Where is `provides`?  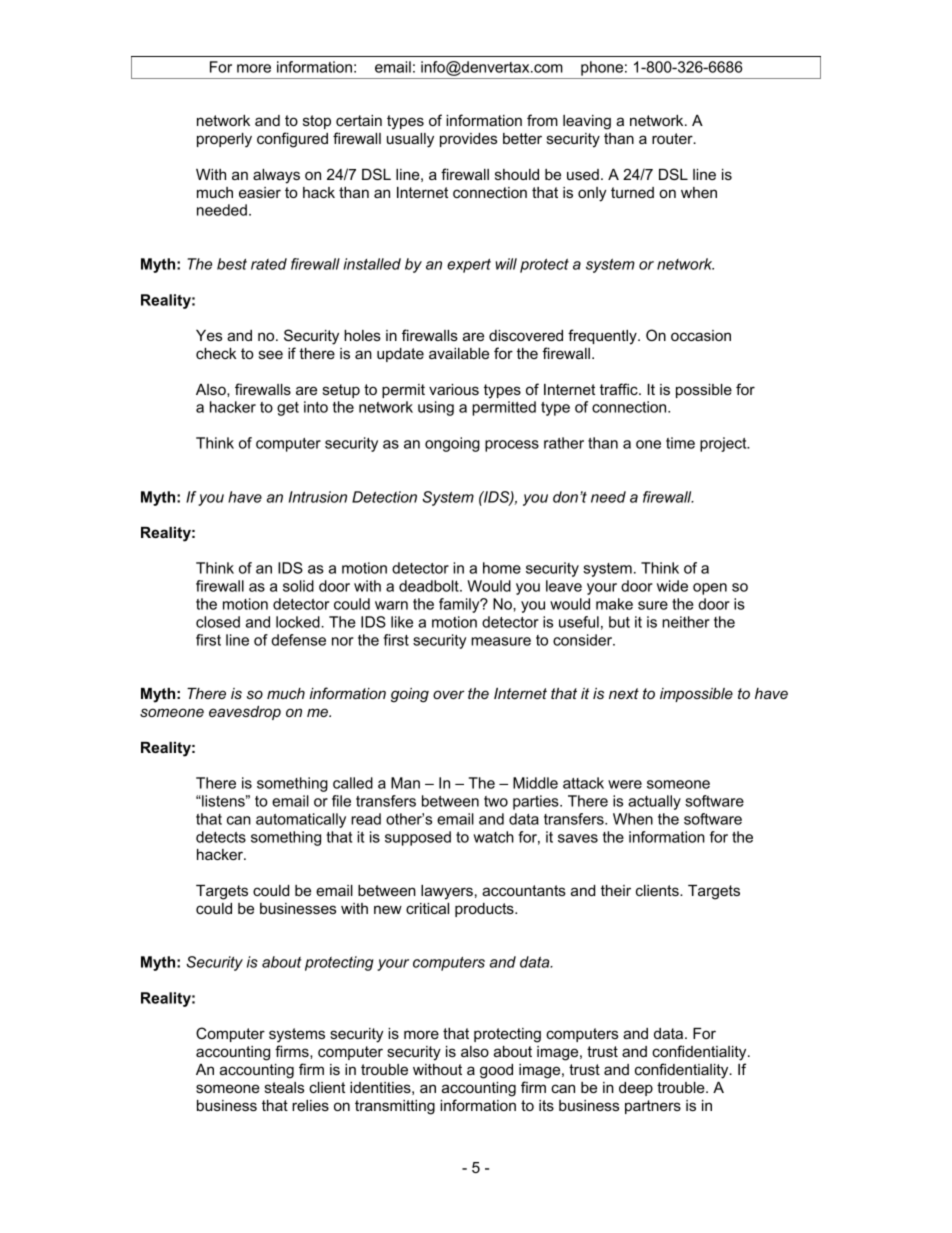 provides is located at coordinates (468, 140).
